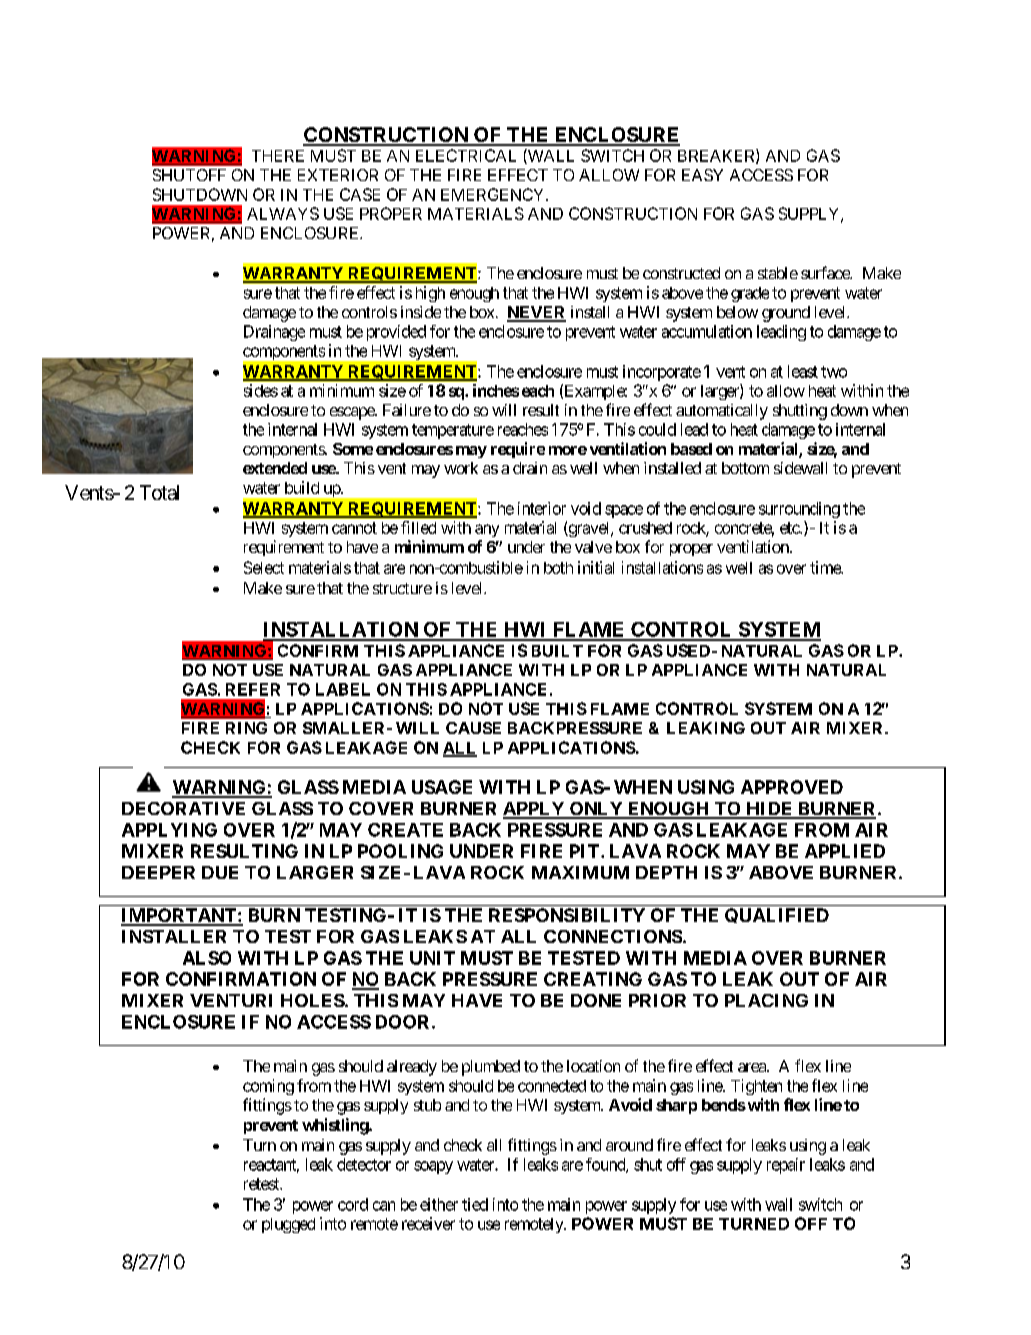 This image has width=1031, height=1335. Describe the element at coordinates (207, 958) in the image. I see `ALSO` at that location.
